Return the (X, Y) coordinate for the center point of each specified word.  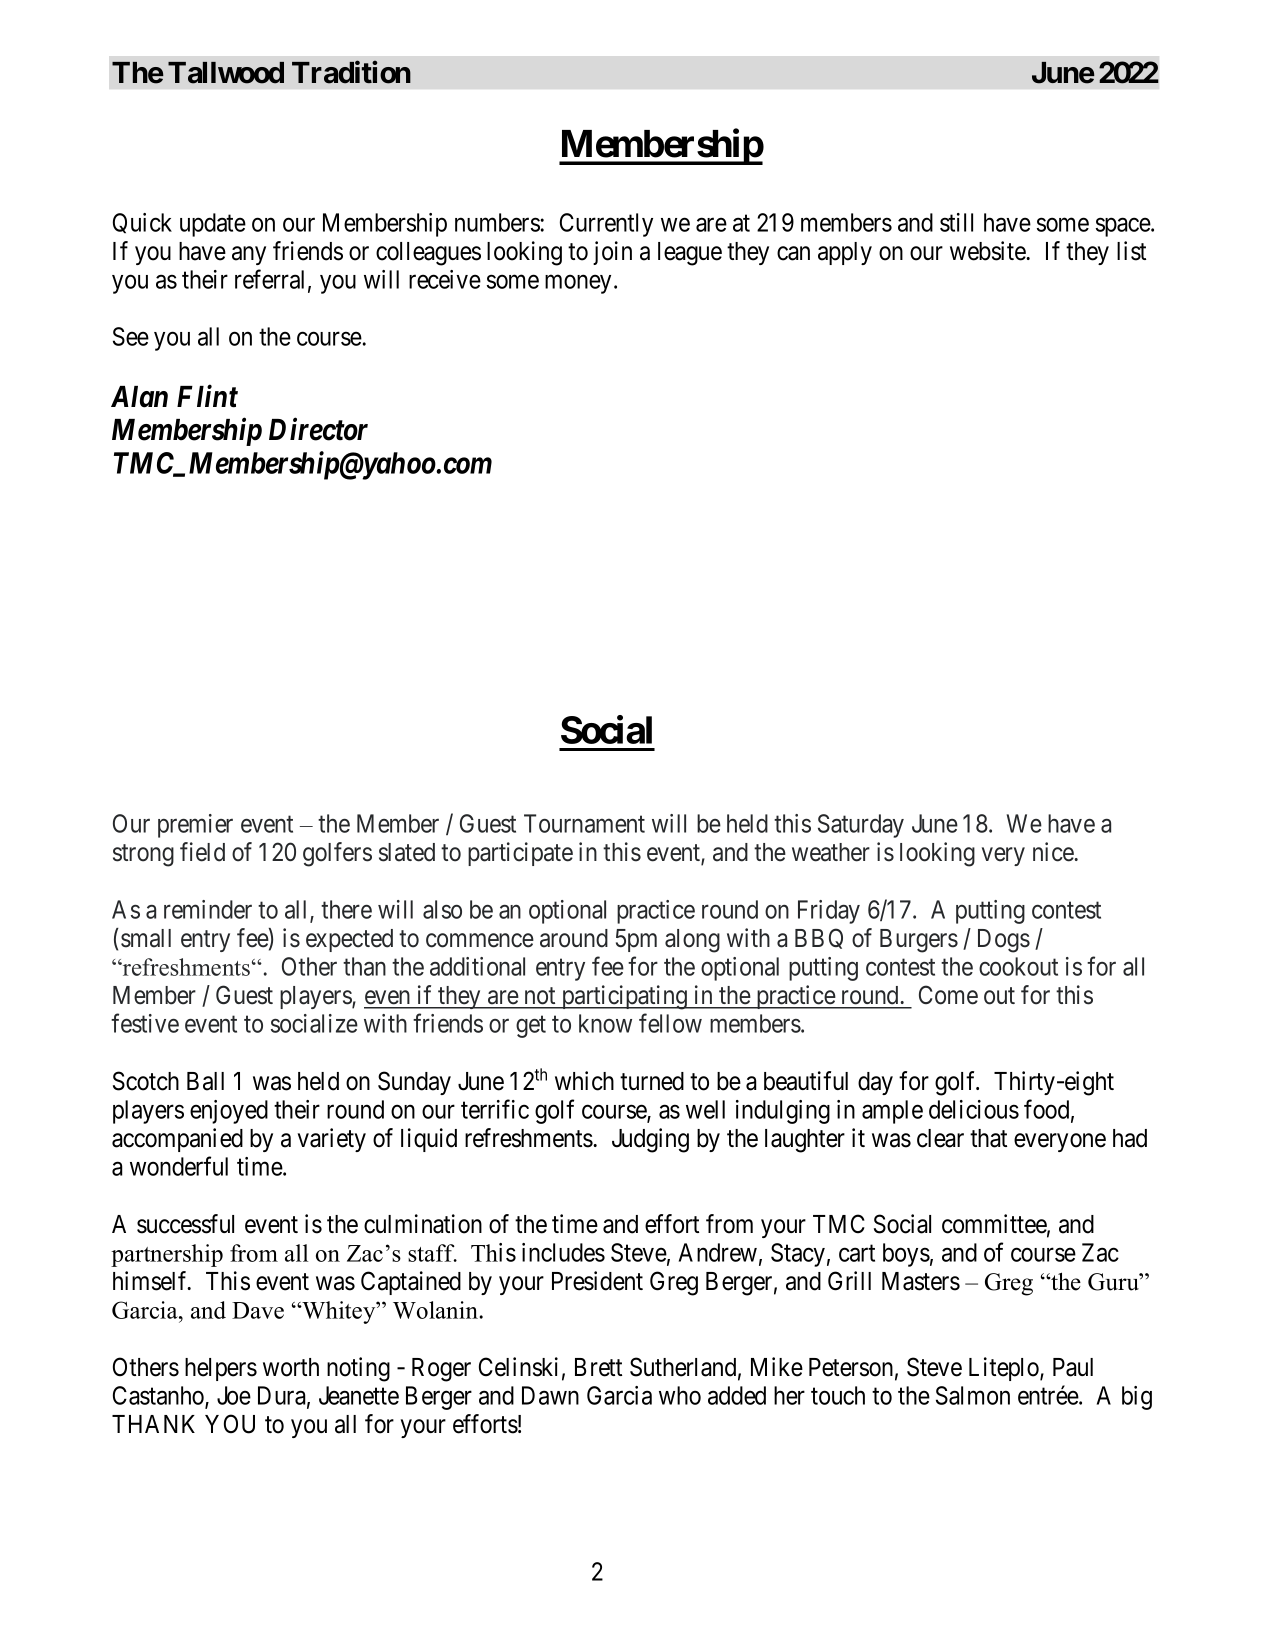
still (956, 222)
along (692, 941)
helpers (221, 1369)
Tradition (351, 72)
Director (318, 429)
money (578, 284)
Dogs (1004, 941)
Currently (606, 225)
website (988, 251)
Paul (1073, 1367)
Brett (598, 1367)
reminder (208, 909)
